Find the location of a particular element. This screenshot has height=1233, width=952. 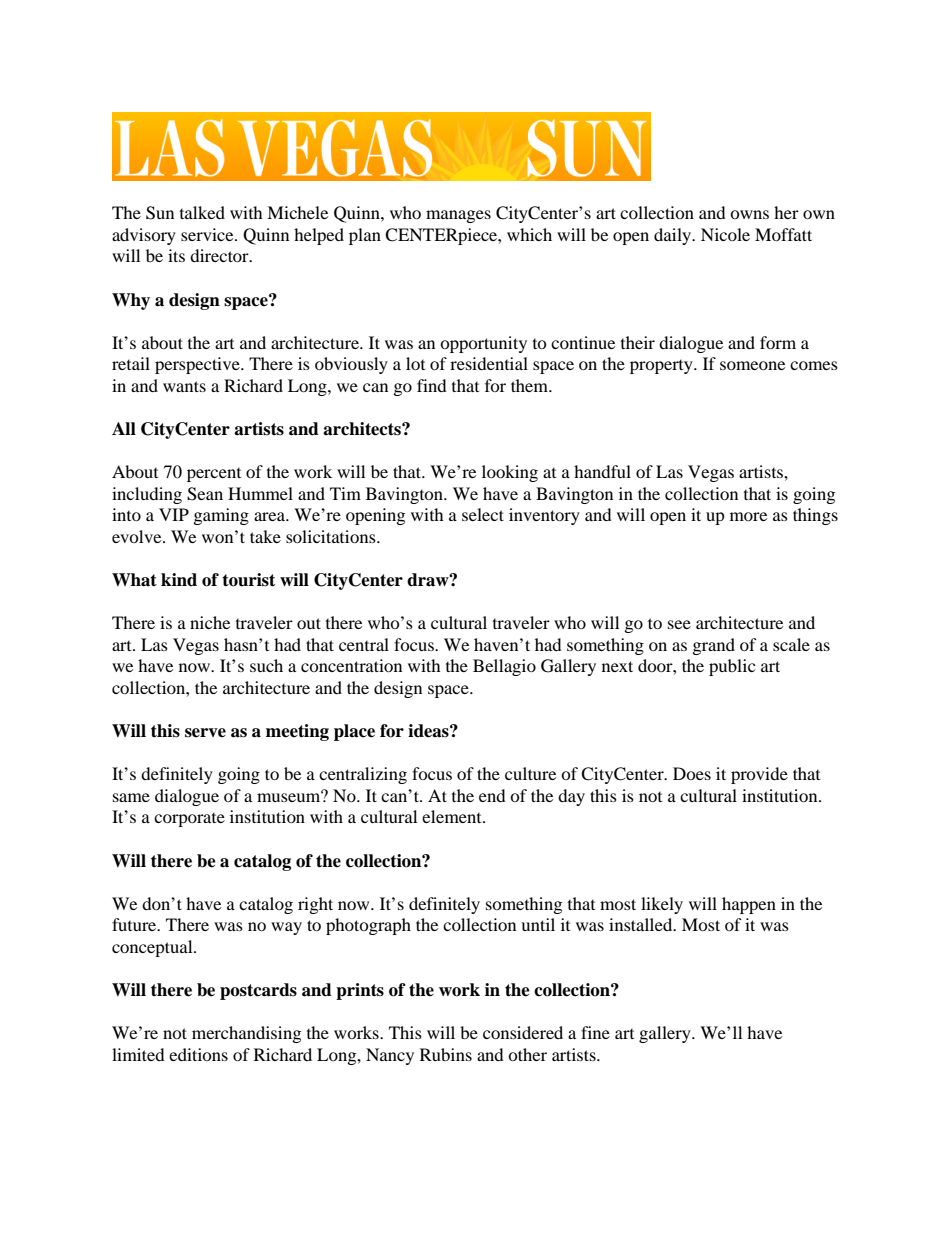

service is located at coordinates (208, 234).
